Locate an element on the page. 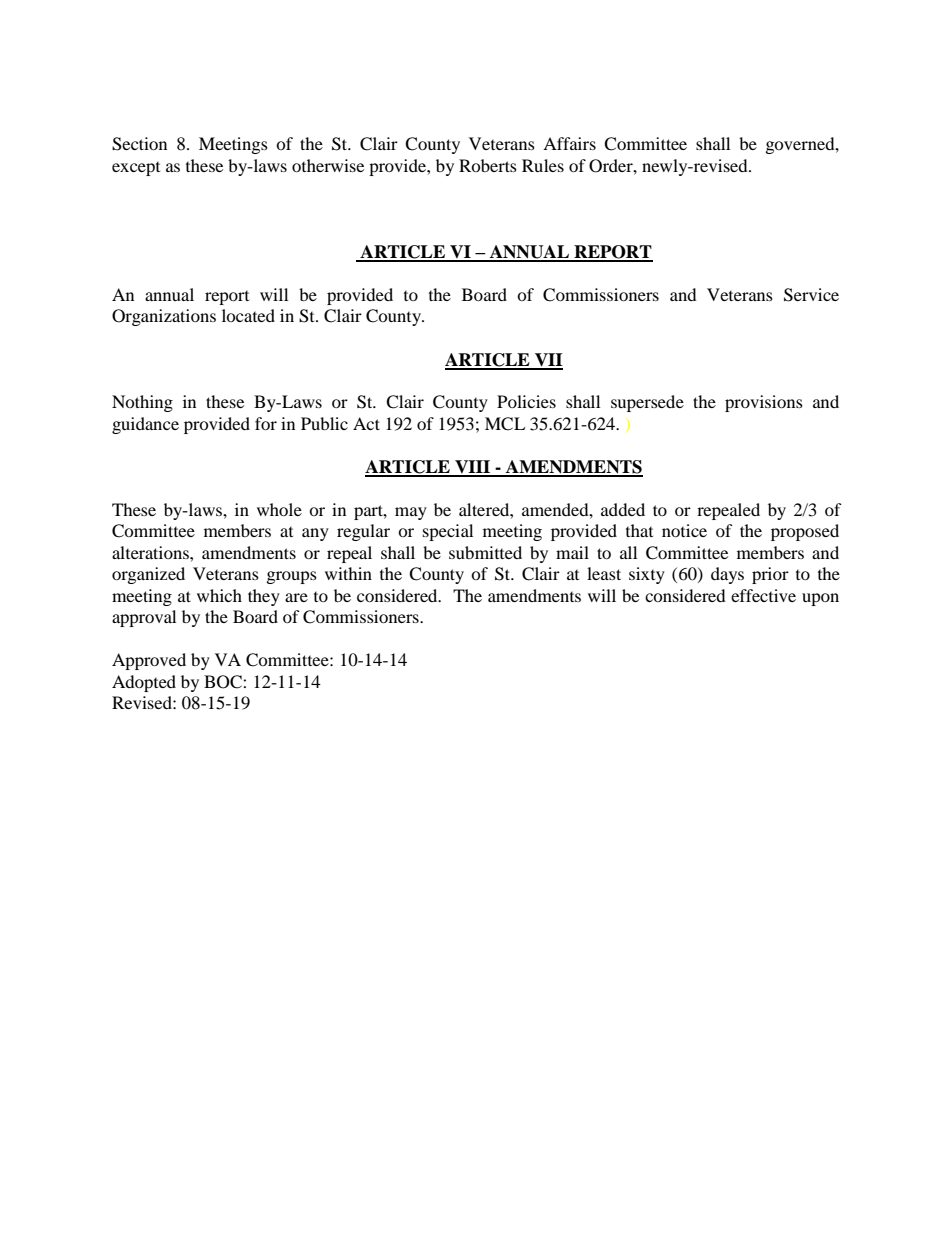  located is located at coordinates (248, 315).
